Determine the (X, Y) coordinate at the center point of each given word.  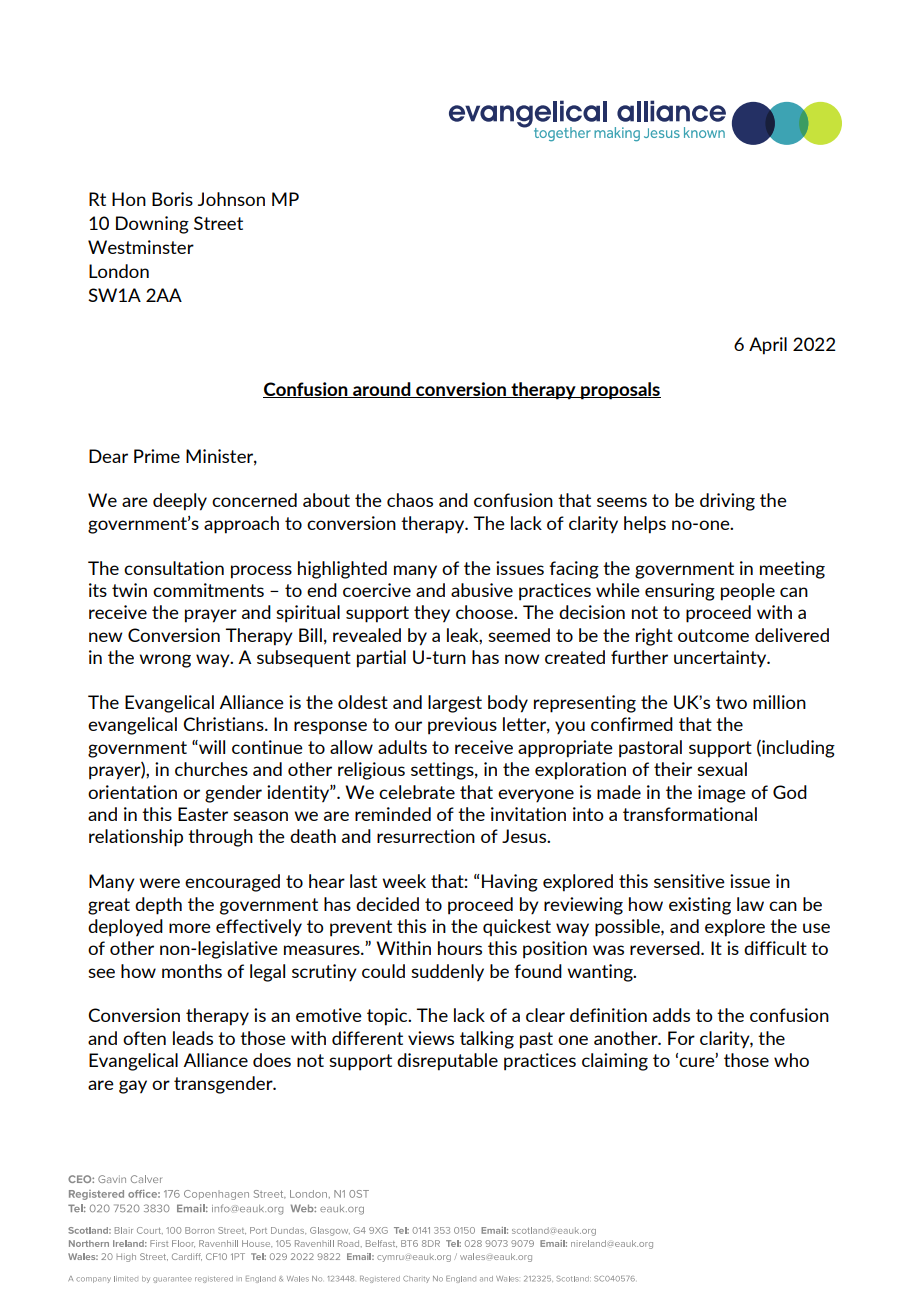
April (768, 346)
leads (193, 1038)
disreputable (447, 1062)
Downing (152, 225)
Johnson (231, 199)
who (791, 1060)
